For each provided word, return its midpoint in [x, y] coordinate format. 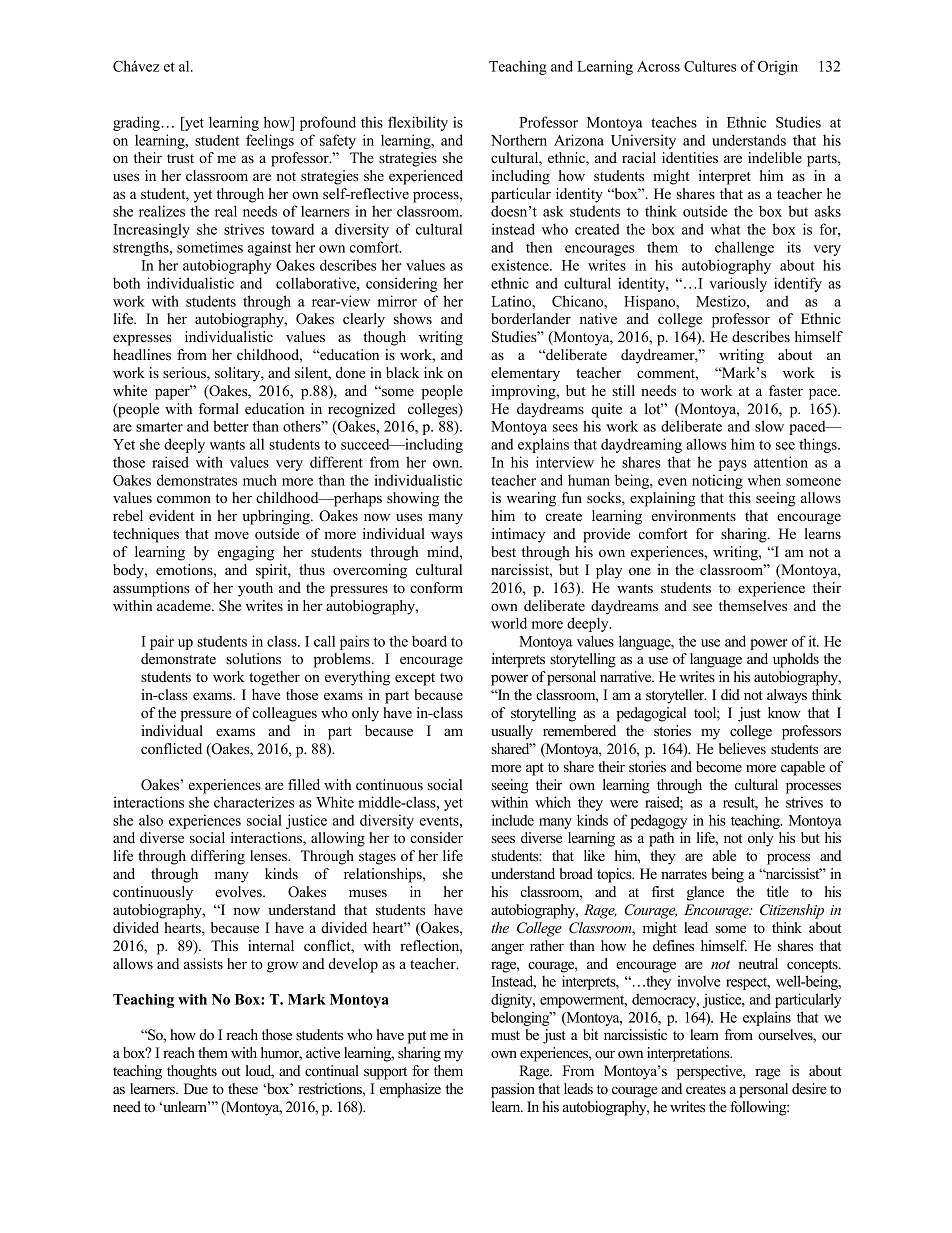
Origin [778, 67]
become [719, 766]
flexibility [418, 123]
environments [694, 515]
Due [196, 1088]
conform [436, 587]
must [505, 1035]
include [513, 820]
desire [809, 1088]
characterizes [254, 802]
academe [185, 605]
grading [137, 123]
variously [738, 284]
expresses [142, 340]
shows [413, 318]
